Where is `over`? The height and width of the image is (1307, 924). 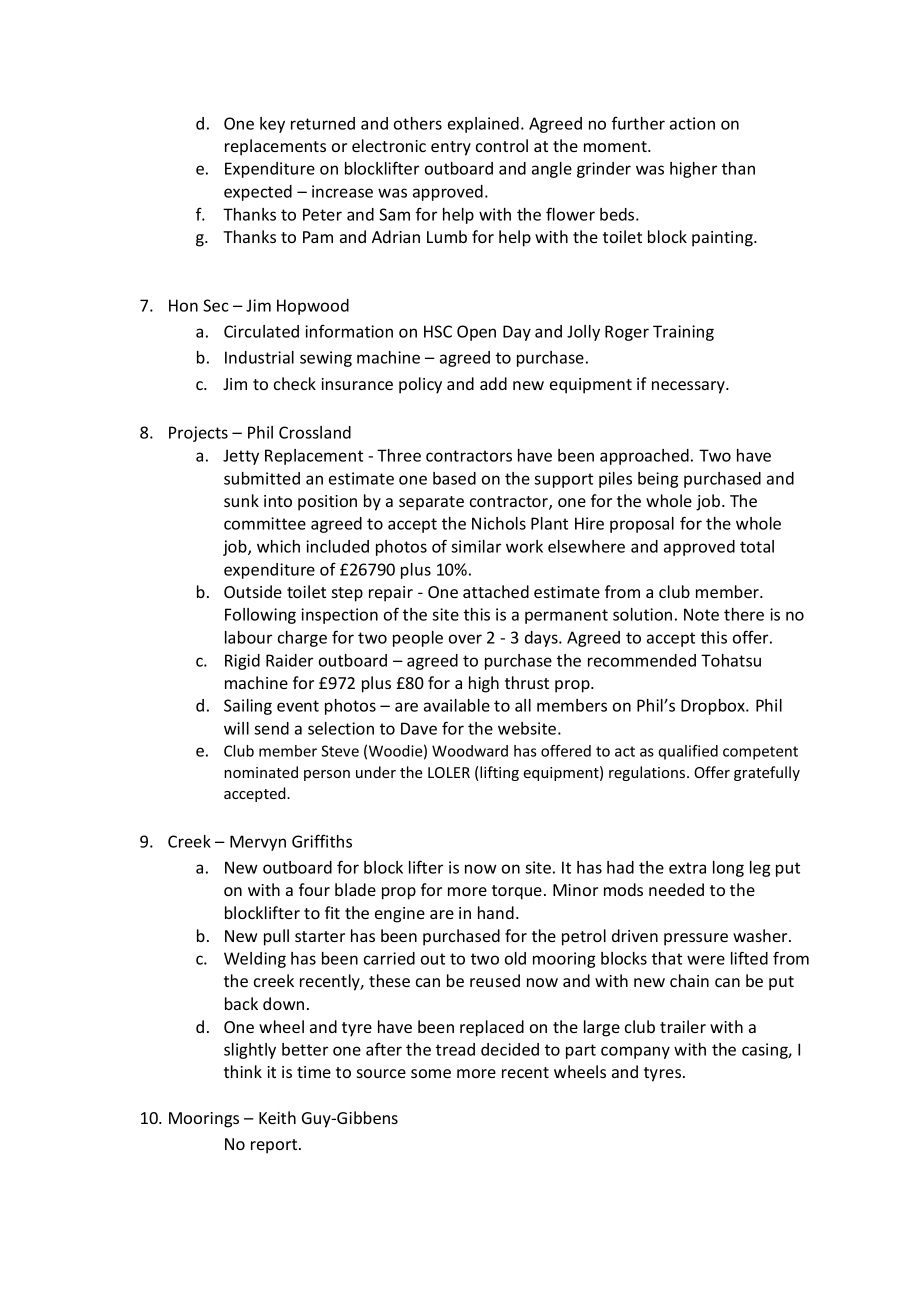 over is located at coordinates (465, 639).
